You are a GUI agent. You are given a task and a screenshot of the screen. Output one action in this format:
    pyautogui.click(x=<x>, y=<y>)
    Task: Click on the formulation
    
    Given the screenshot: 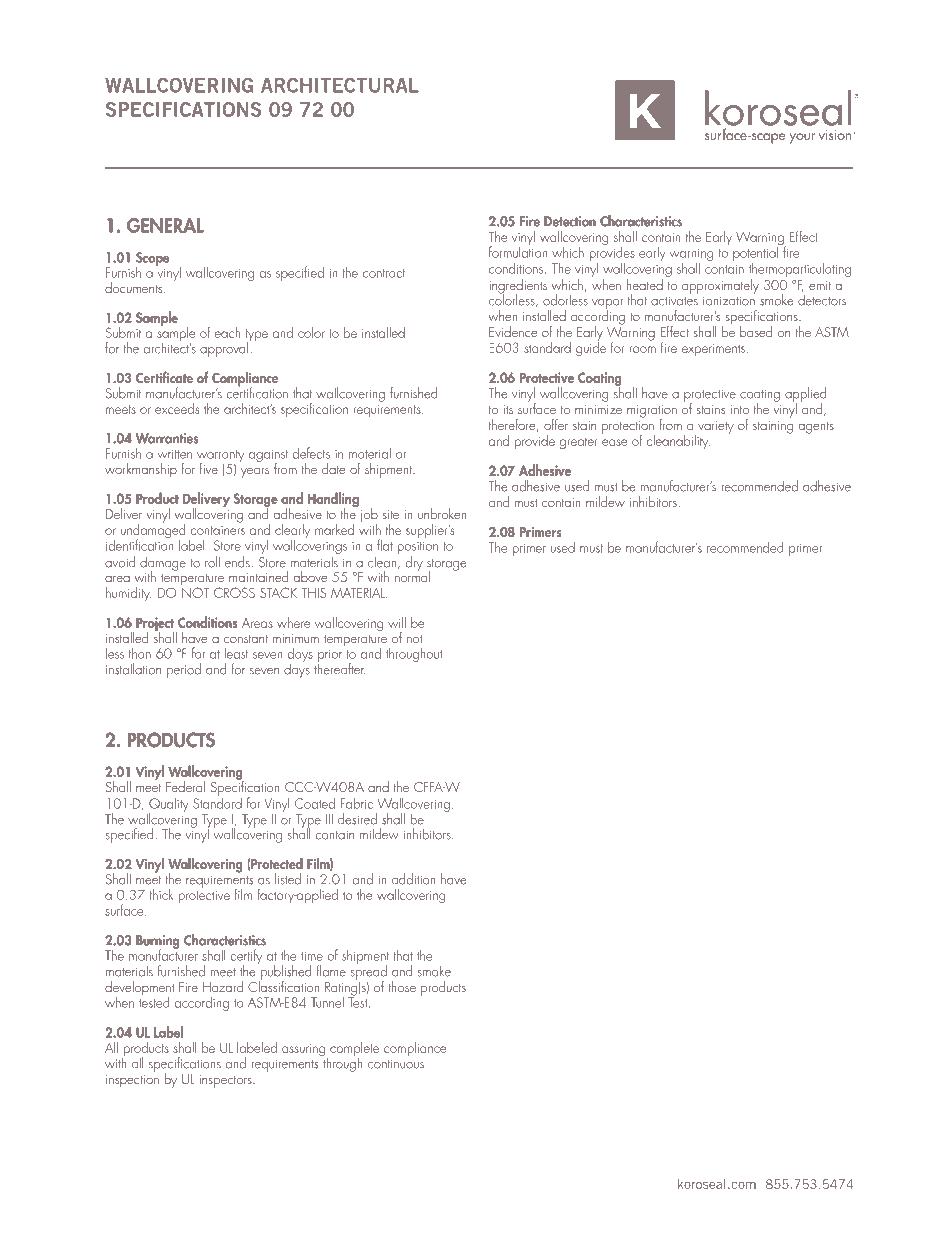 What is the action you would take?
    pyautogui.click(x=518, y=251)
